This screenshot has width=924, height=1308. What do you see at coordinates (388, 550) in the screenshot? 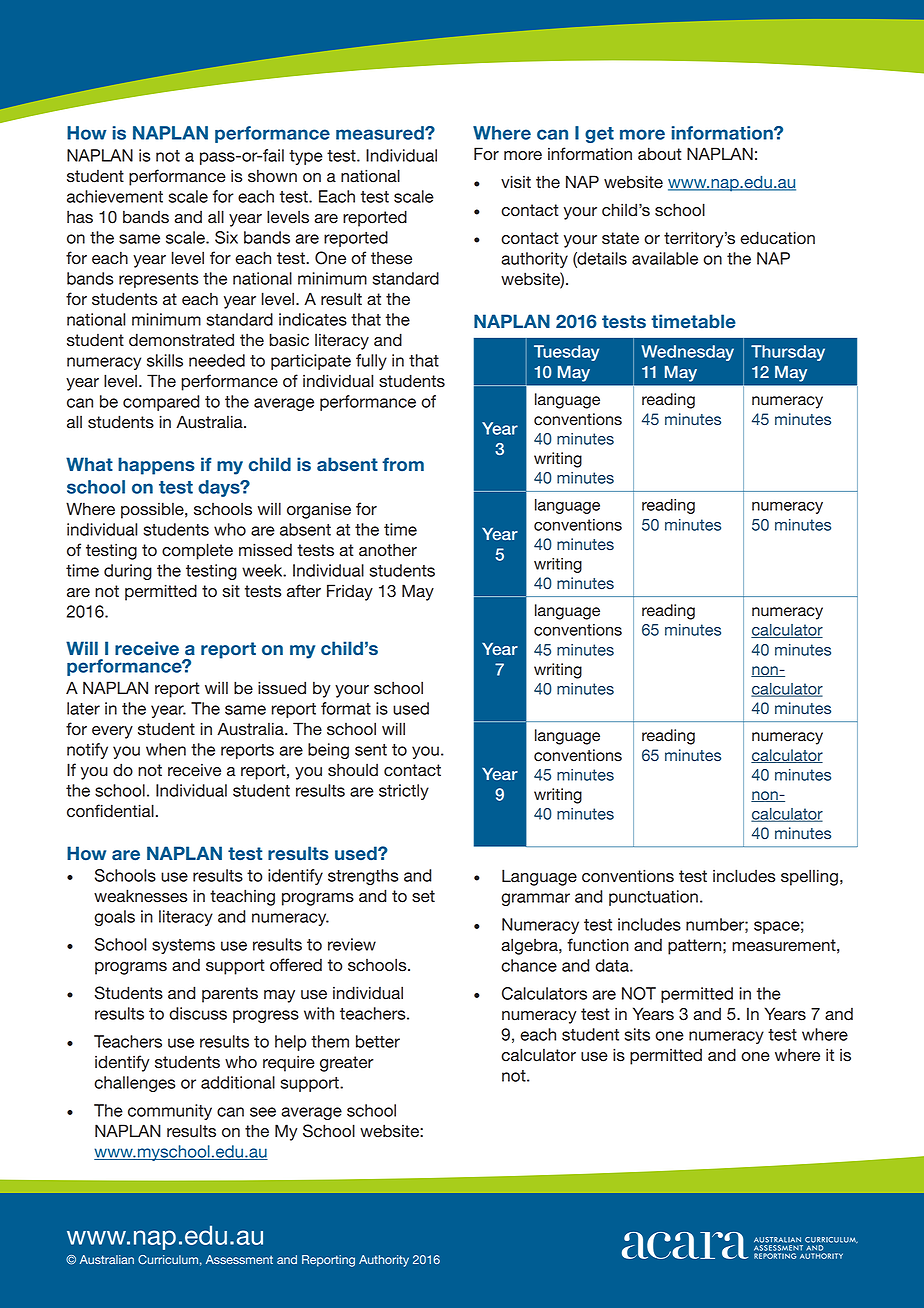
I see `another` at bounding box center [388, 550].
